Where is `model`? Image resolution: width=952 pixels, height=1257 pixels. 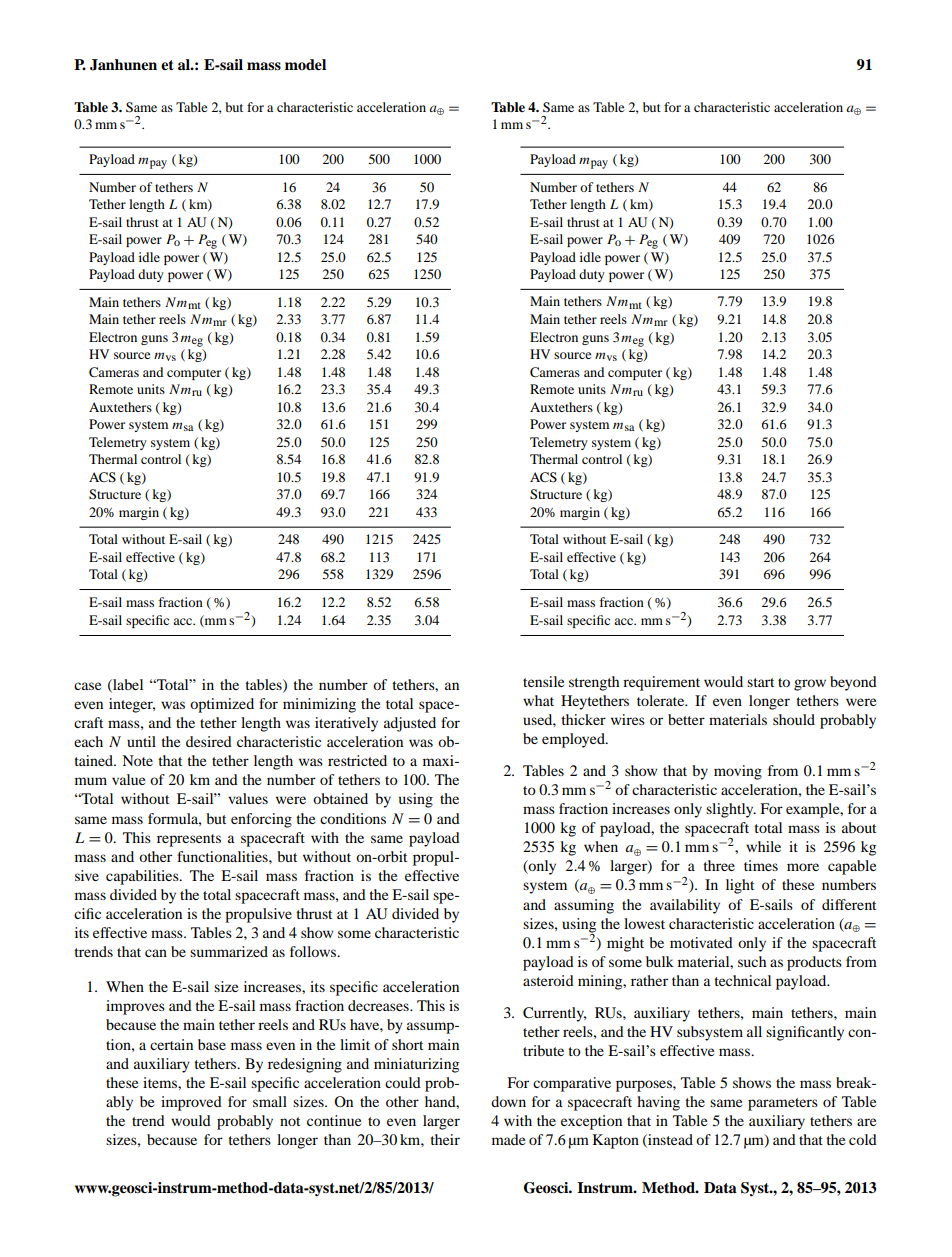
model is located at coordinates (305, 65).
